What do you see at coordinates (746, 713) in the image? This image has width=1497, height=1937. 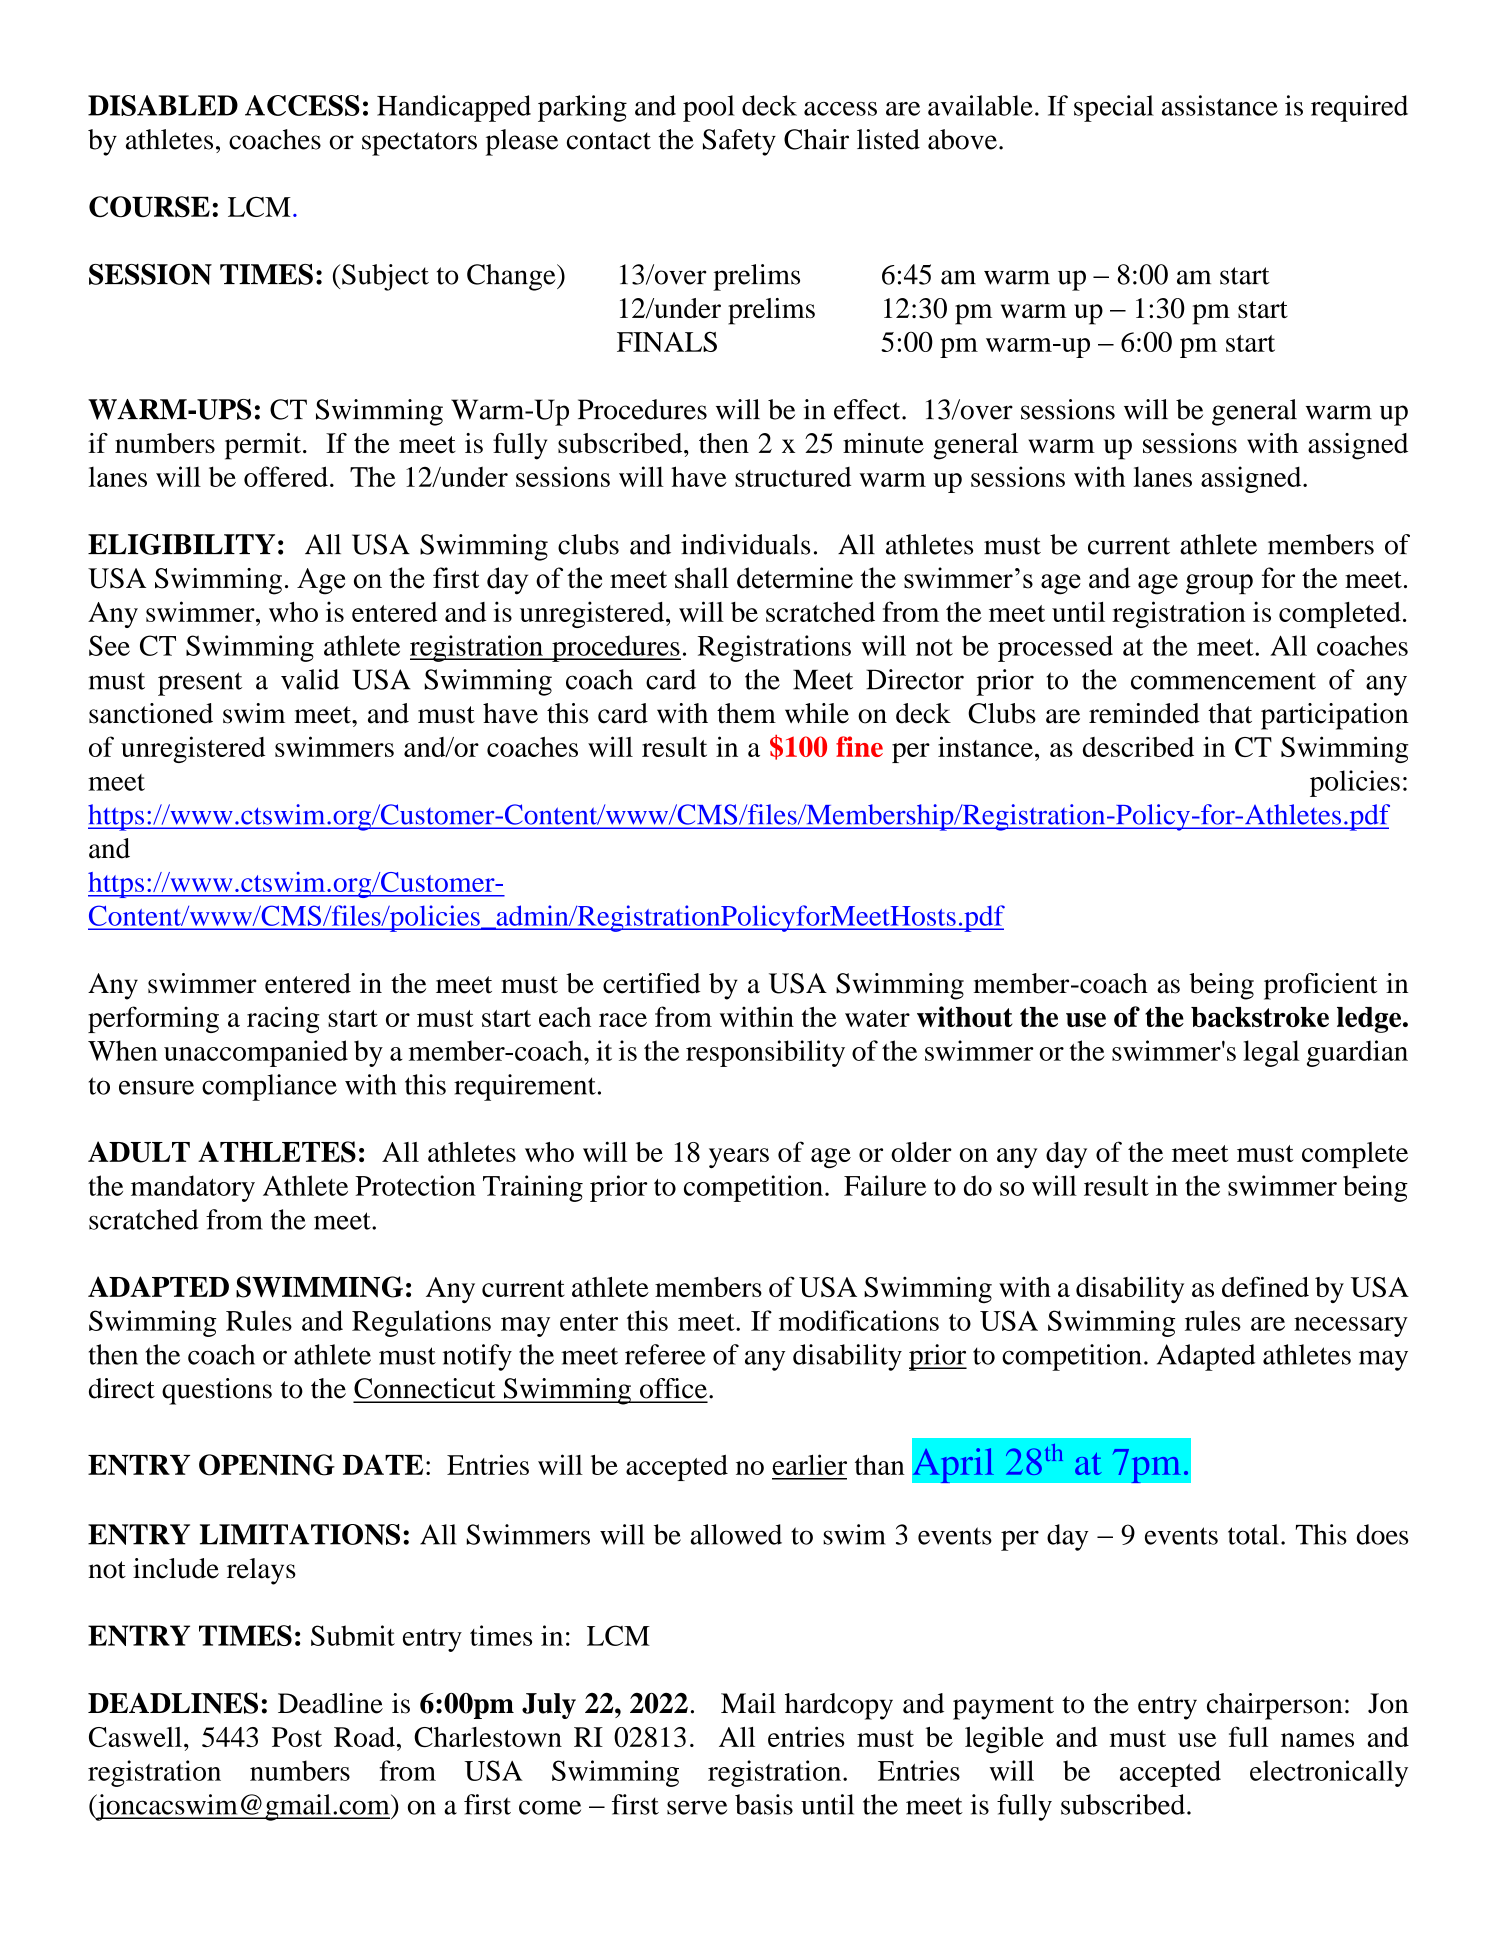 I see `them` at bounding box center [746, 713].
